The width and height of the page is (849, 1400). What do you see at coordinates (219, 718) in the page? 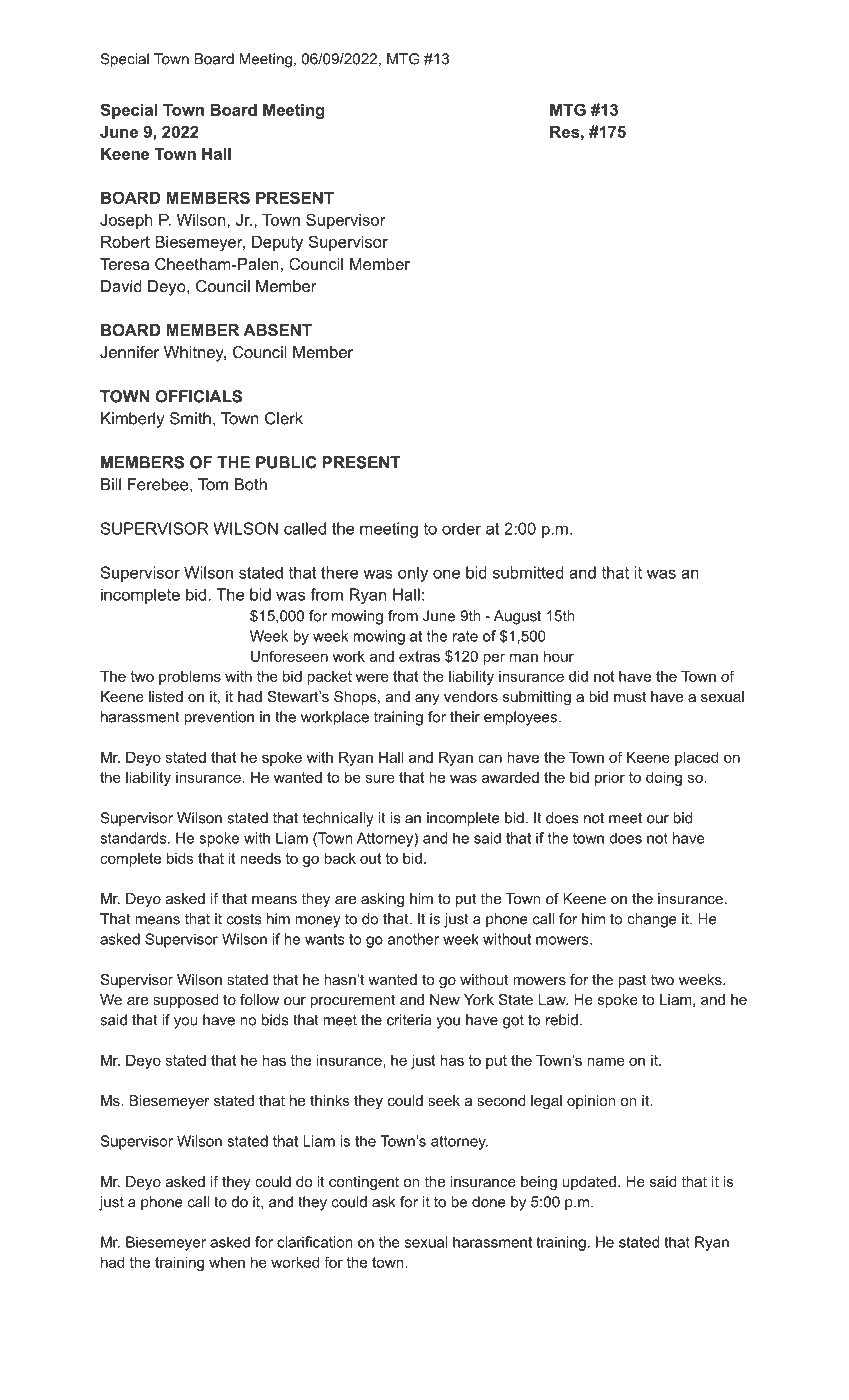
I see `prevention` at bounding box center [219, 718].
